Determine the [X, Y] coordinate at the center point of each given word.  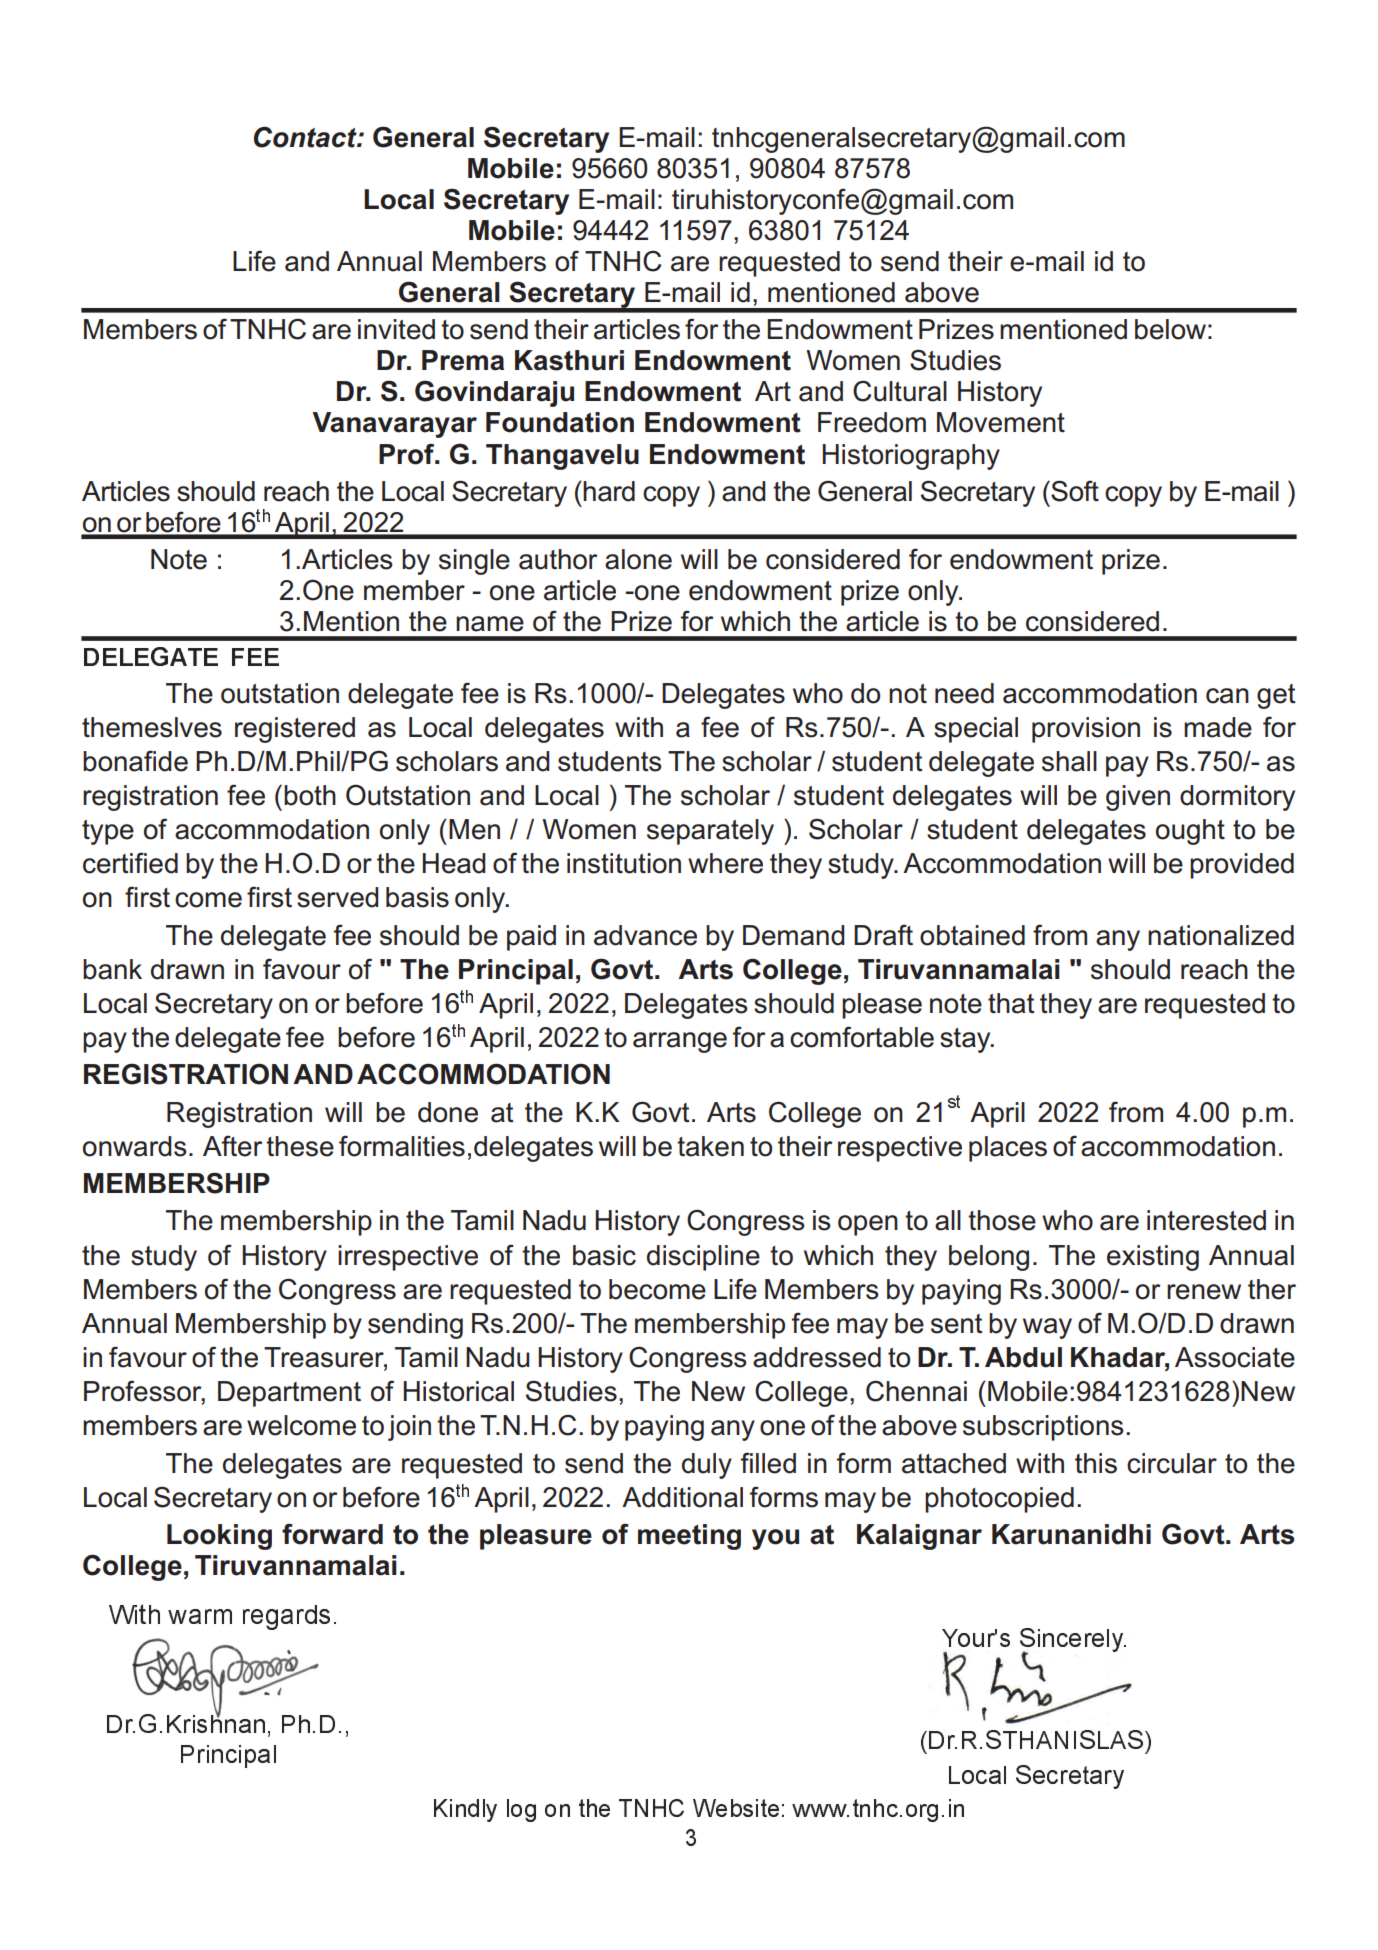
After [233, 1146]
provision [1086, 730]
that [1011, 1003]
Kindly [465, 1810]
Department [289, 1394]
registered [295, 730]
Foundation [560, 422]
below [1170, 329]
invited [396, 329]
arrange [680, 1042]
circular [1172, 1463]
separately [710, 832]
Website [736, 1808]
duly [707, 1466]
